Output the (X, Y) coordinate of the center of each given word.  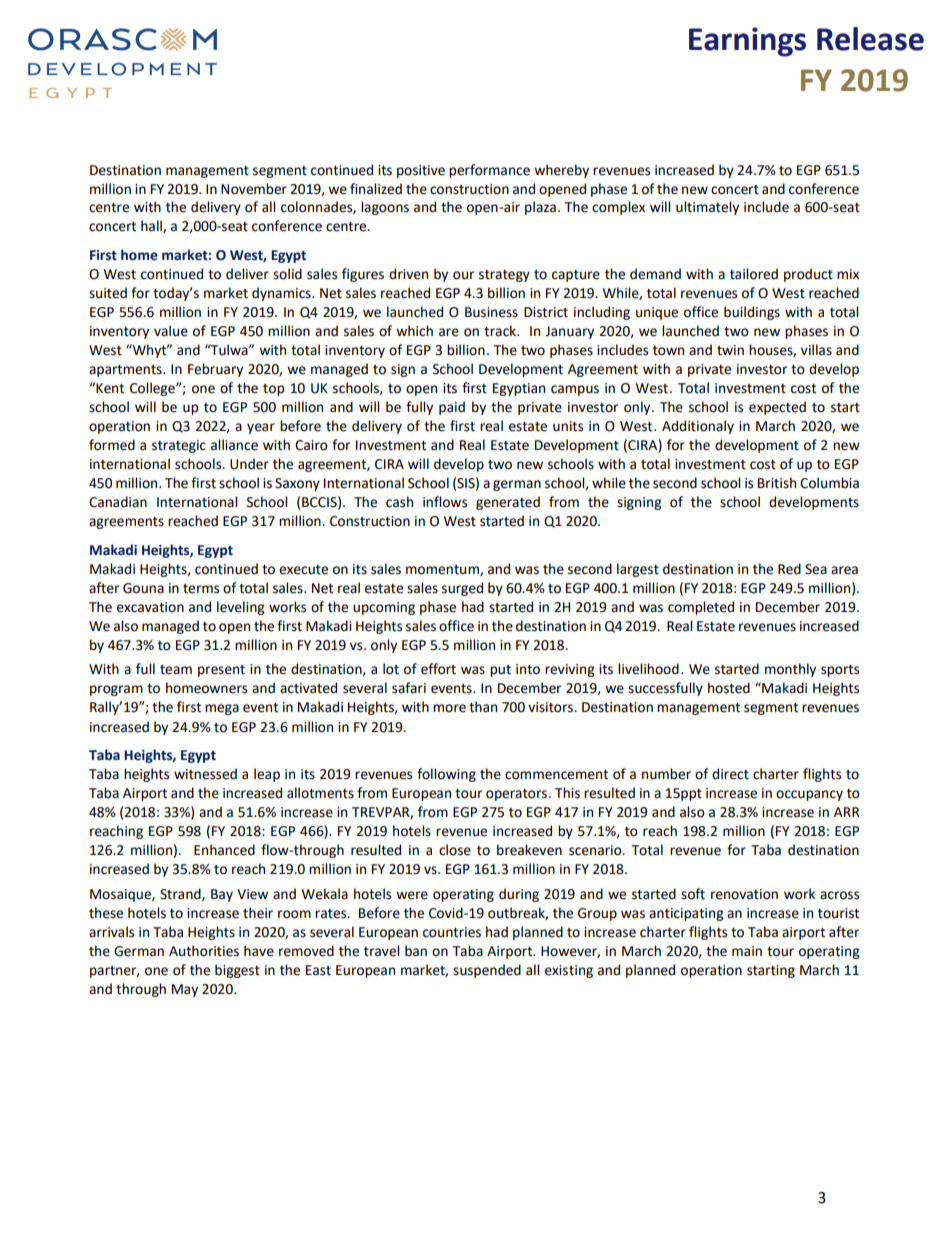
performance (489, 171)
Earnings (747, 42)
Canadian (118, 502)
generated (508, 503)
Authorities (204, 951)
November (254, 189)
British (777, 483)
